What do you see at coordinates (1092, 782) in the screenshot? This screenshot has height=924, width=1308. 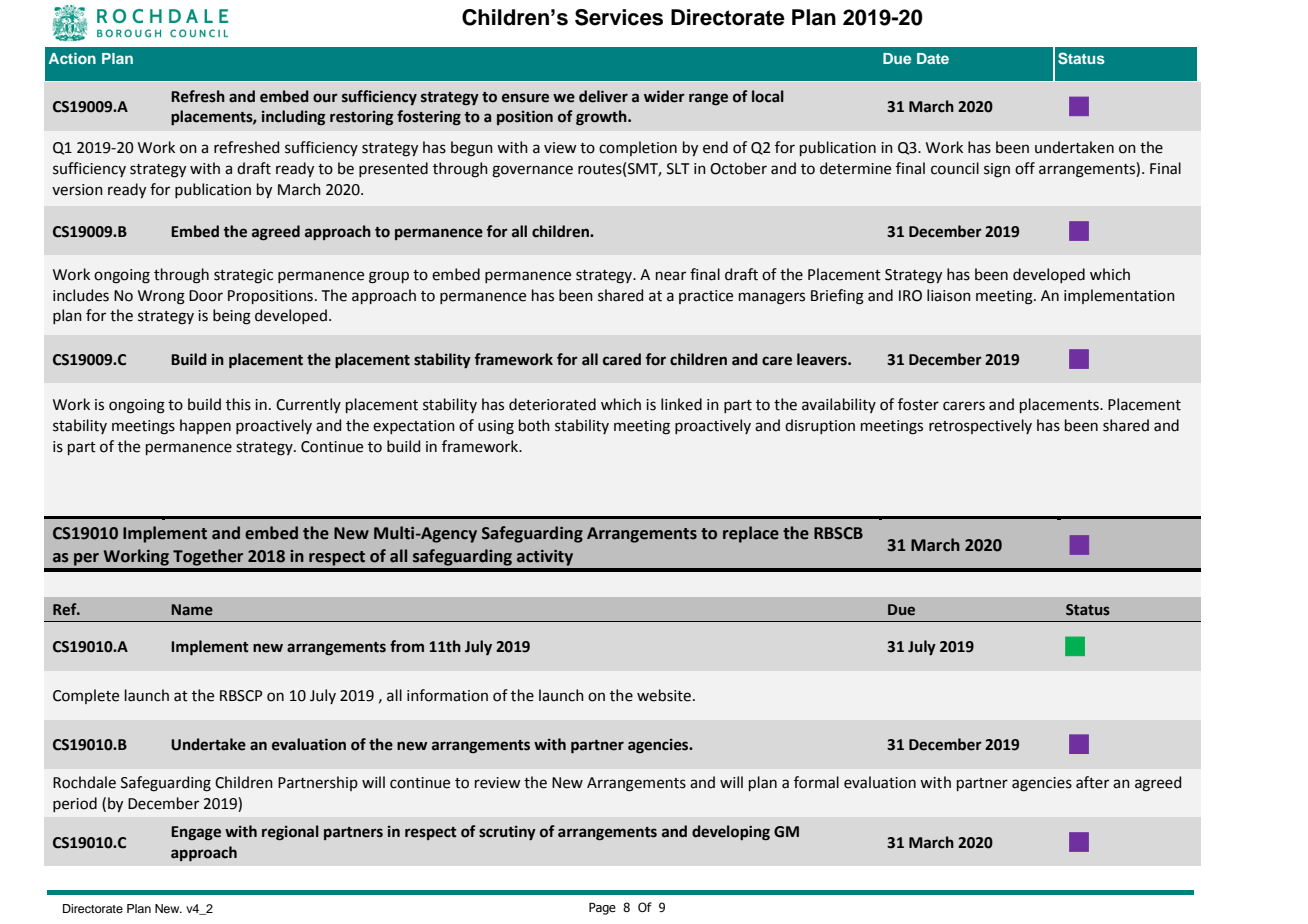 I see `after` at bounding box center [1092, 782].
